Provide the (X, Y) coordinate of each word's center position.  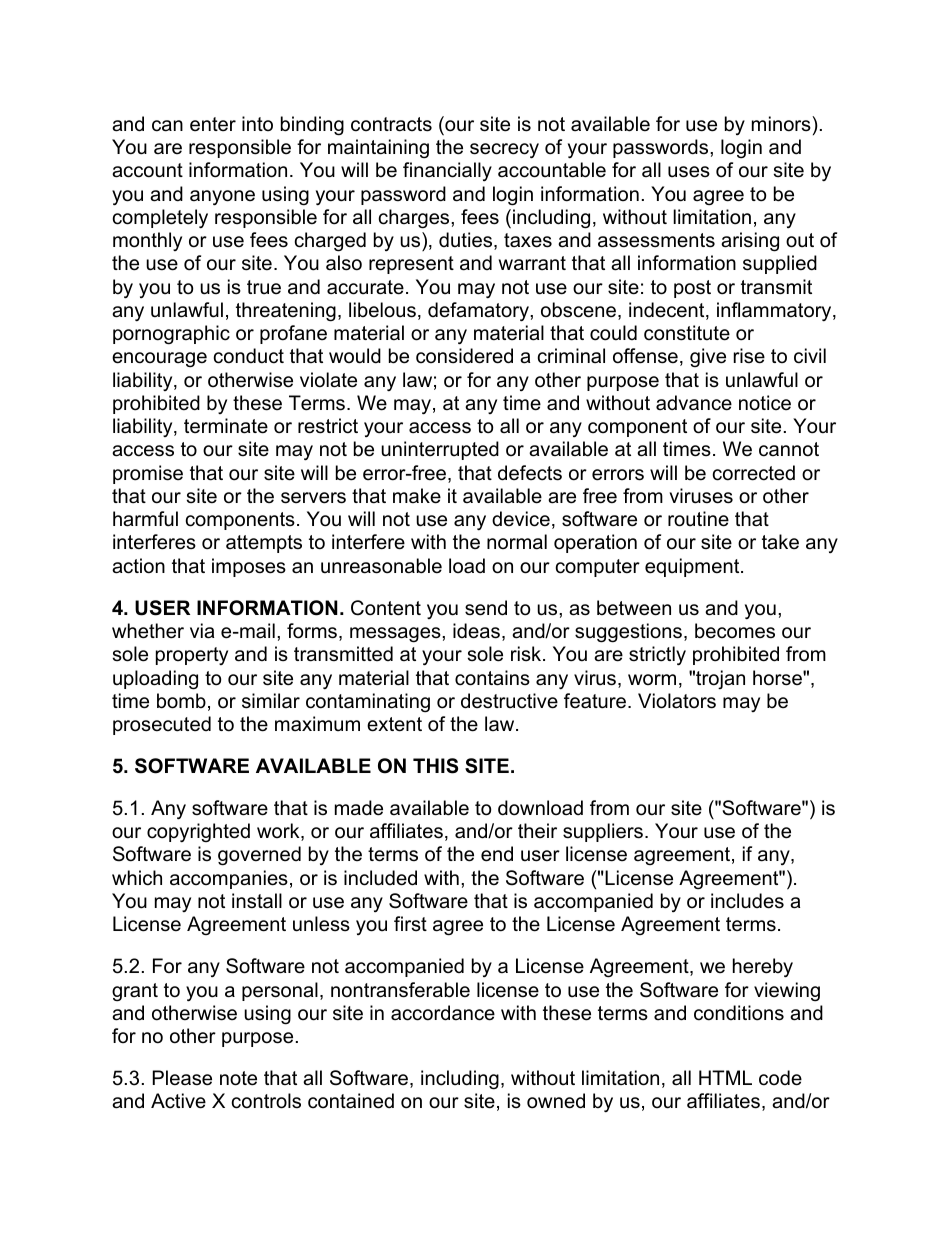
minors (782, 124)
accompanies (229, 879)
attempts (264, 544)
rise (749, 356)
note (238, 1078)
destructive (509, 701)
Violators (677, 701)
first (410, 924)
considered (464, 356)
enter (213, 124)
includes (747, 901)
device (521, 519)
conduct (249, 356)
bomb (181, 701)
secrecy (504, 151)
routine (698, 519)
